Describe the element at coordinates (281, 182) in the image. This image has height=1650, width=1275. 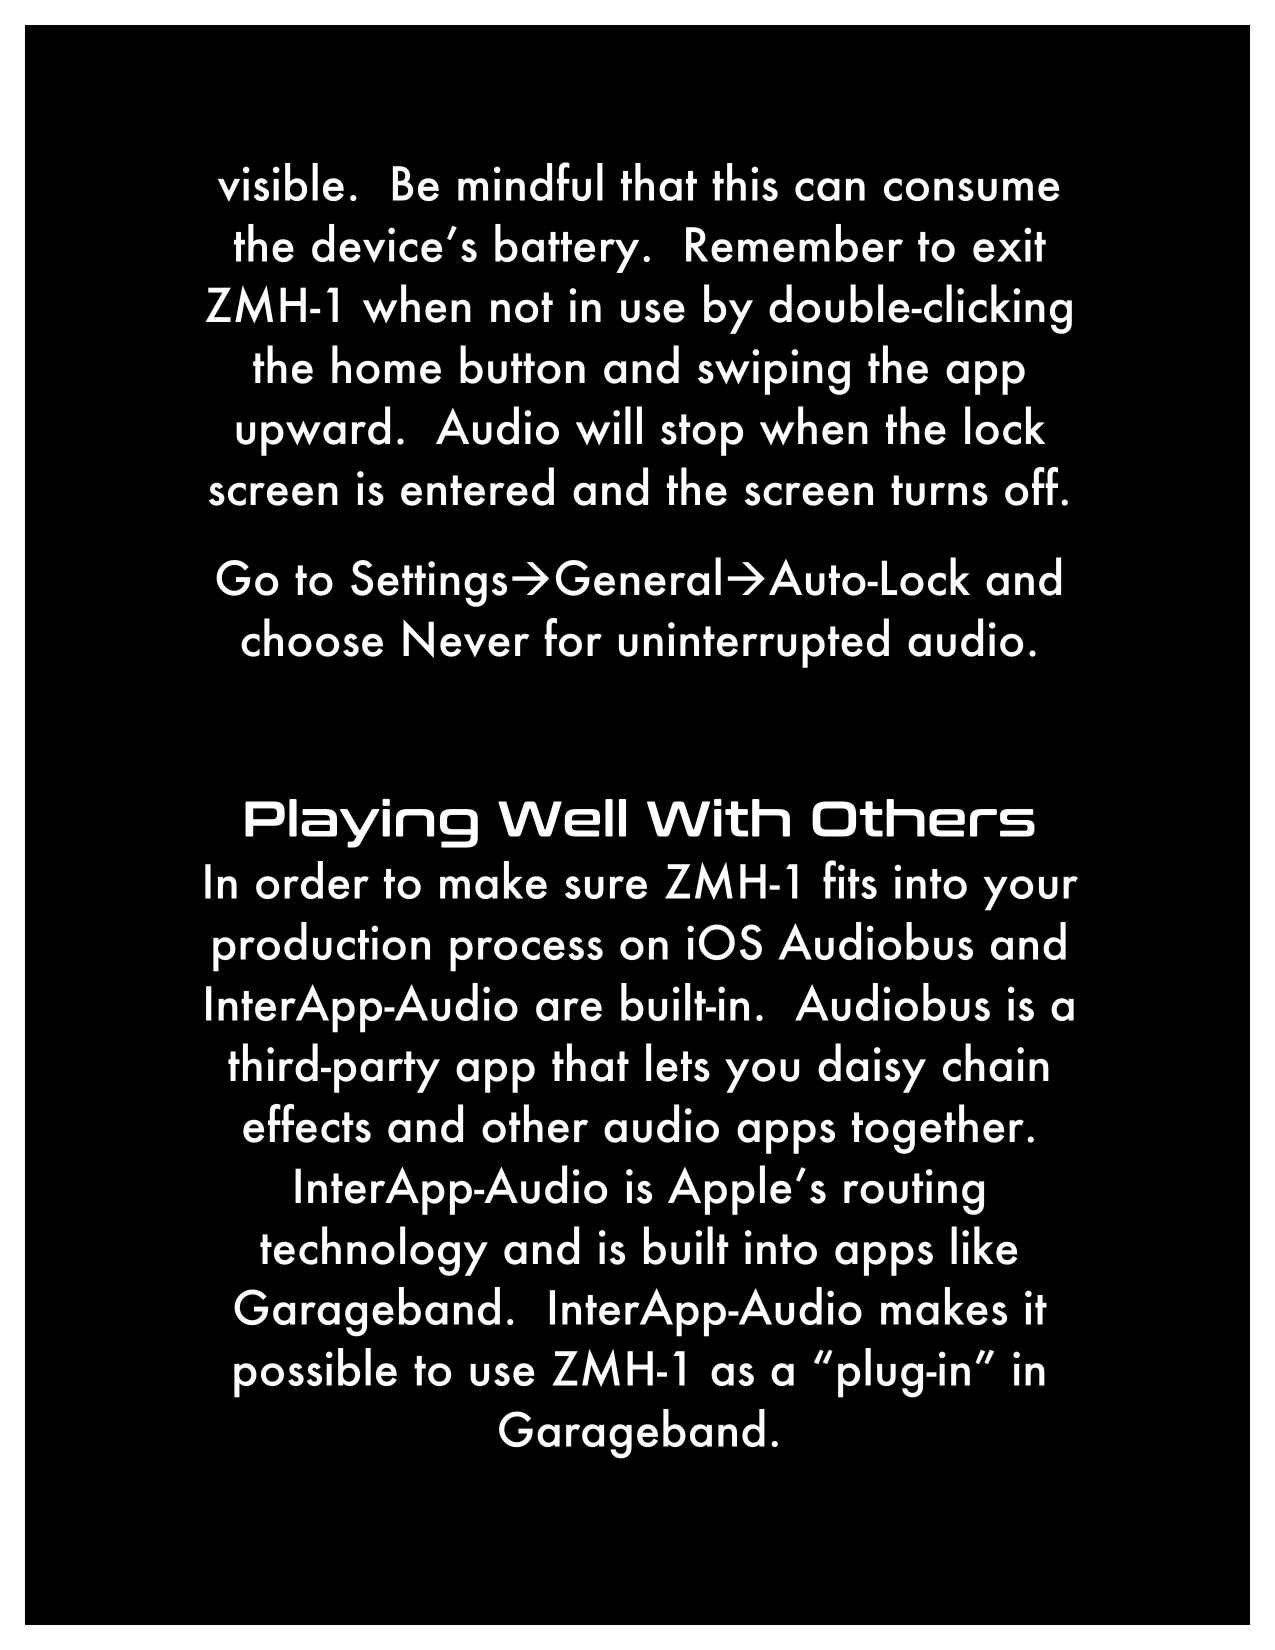
I see `visible` at that location.
